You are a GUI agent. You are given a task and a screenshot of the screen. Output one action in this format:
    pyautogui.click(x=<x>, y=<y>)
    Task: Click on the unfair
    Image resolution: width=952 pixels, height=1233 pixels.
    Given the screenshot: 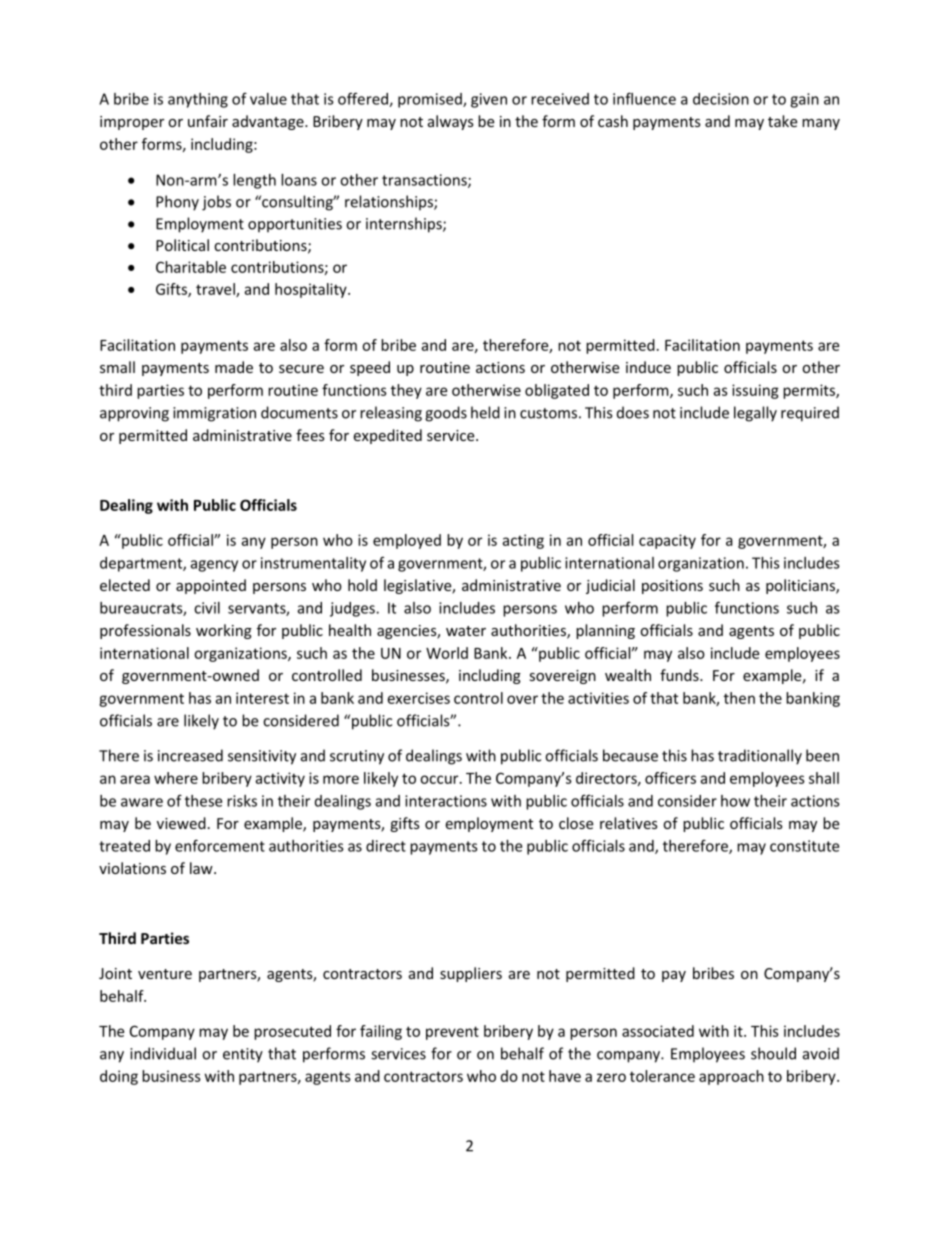 What is the action you would take?
    pyautogui.click(x=208, y=121)
